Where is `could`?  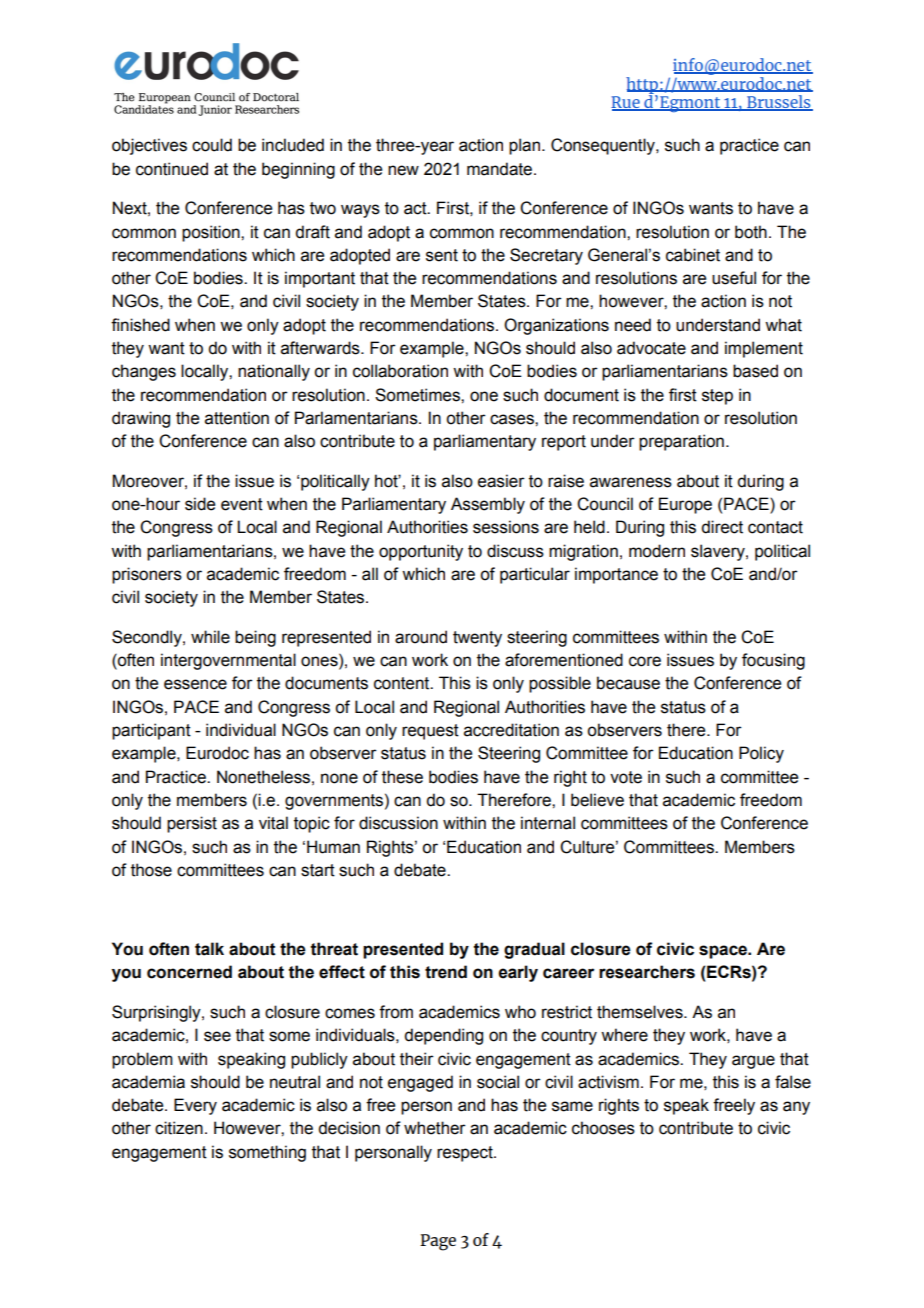
could is located at coordinates (212, 145).
